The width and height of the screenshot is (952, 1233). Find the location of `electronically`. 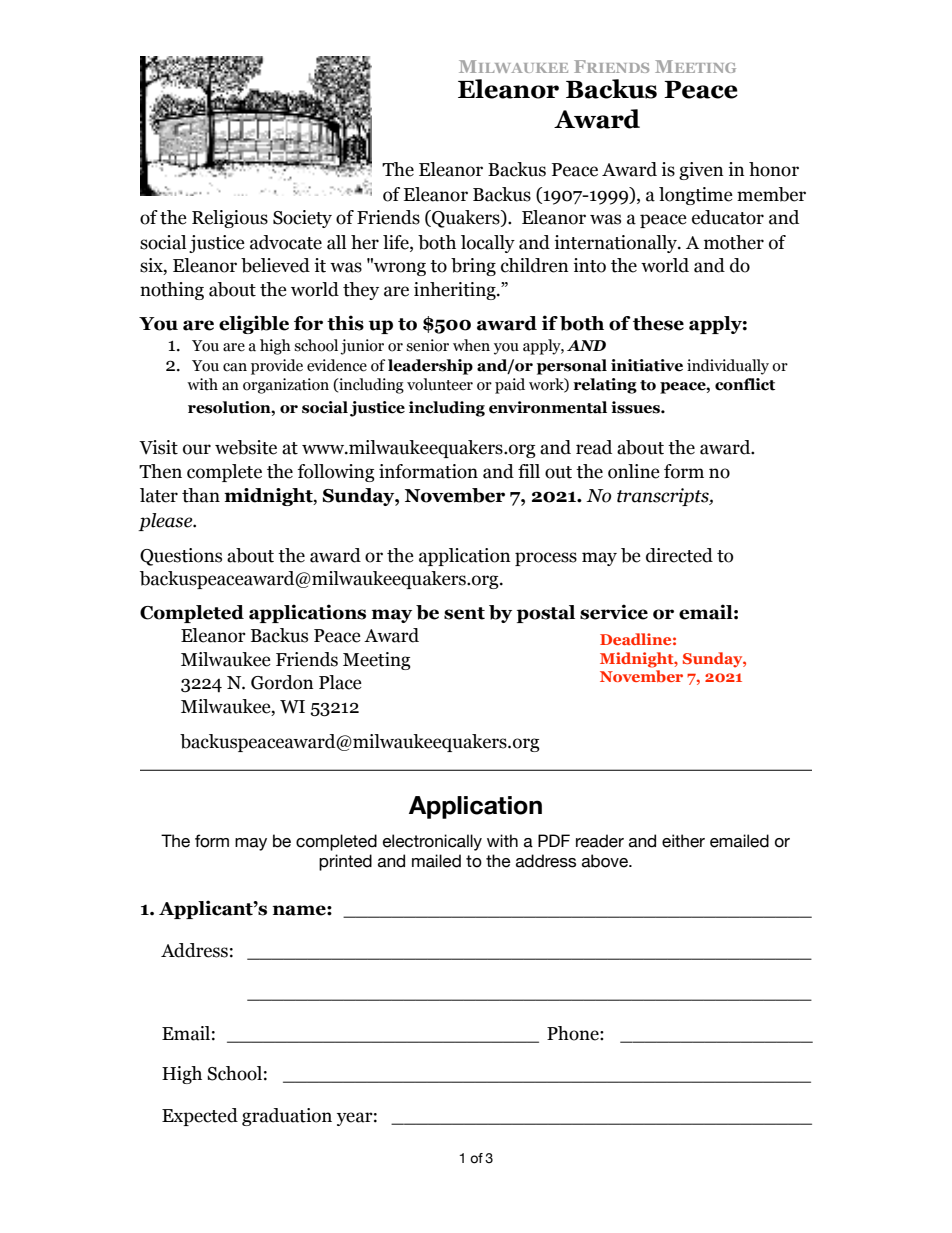

electronically is located at coordinates (432, 842).
